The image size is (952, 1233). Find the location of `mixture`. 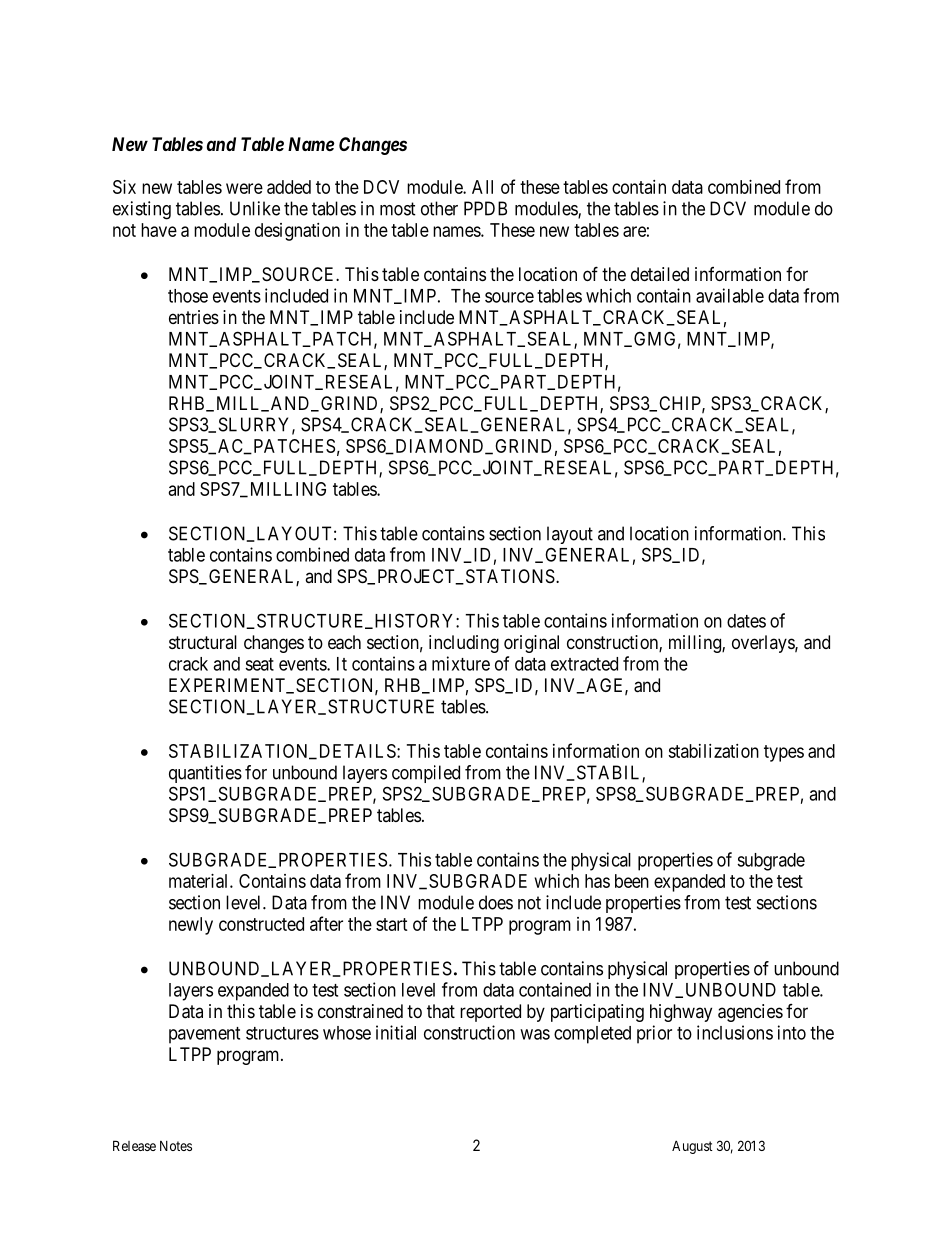

mixture is located at coordinates (461, 663).
